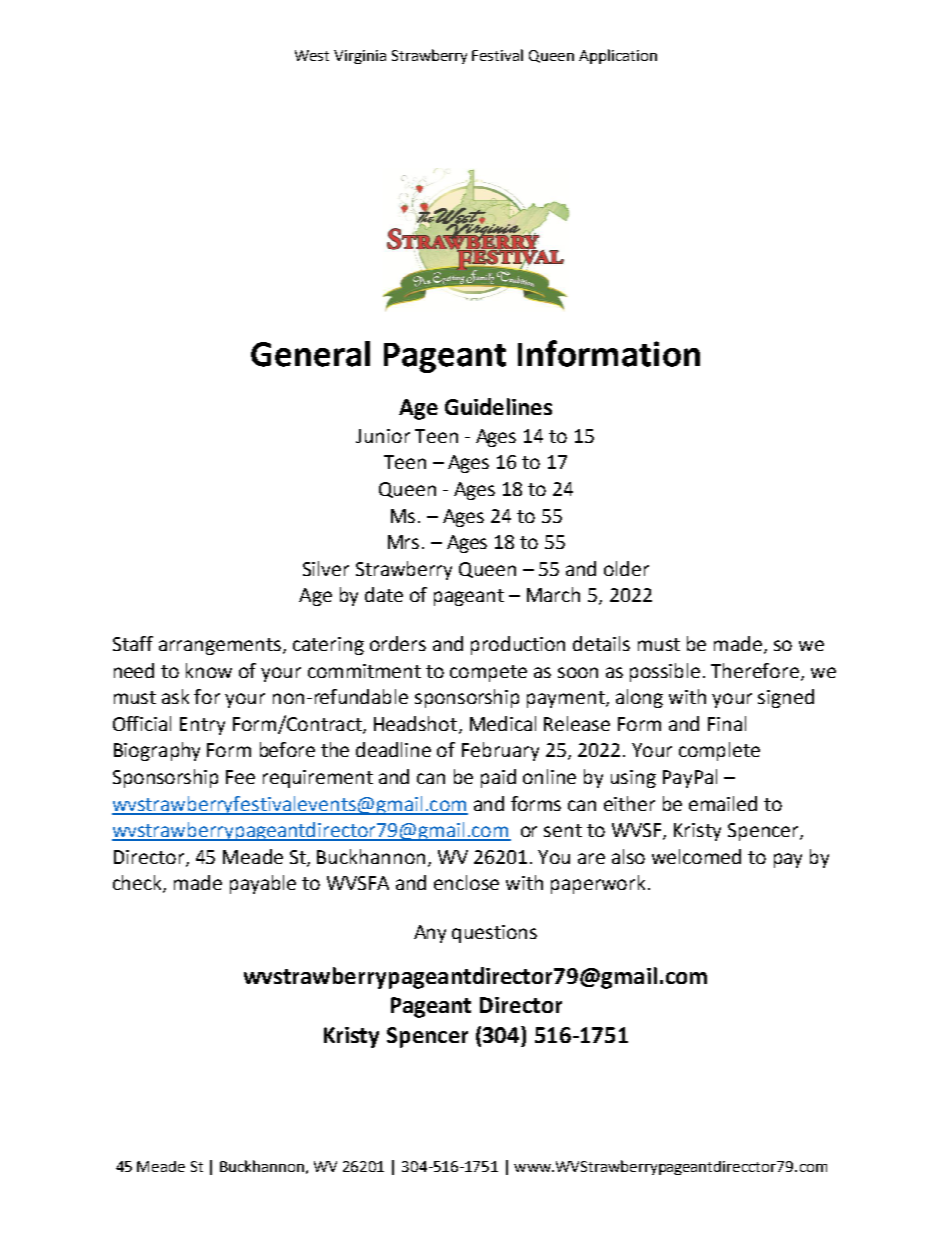 This screenshot has height=1233, width=952. Describe the element at coordinates (221, 646) in the screenshot. I see `arrangements` at that location.
